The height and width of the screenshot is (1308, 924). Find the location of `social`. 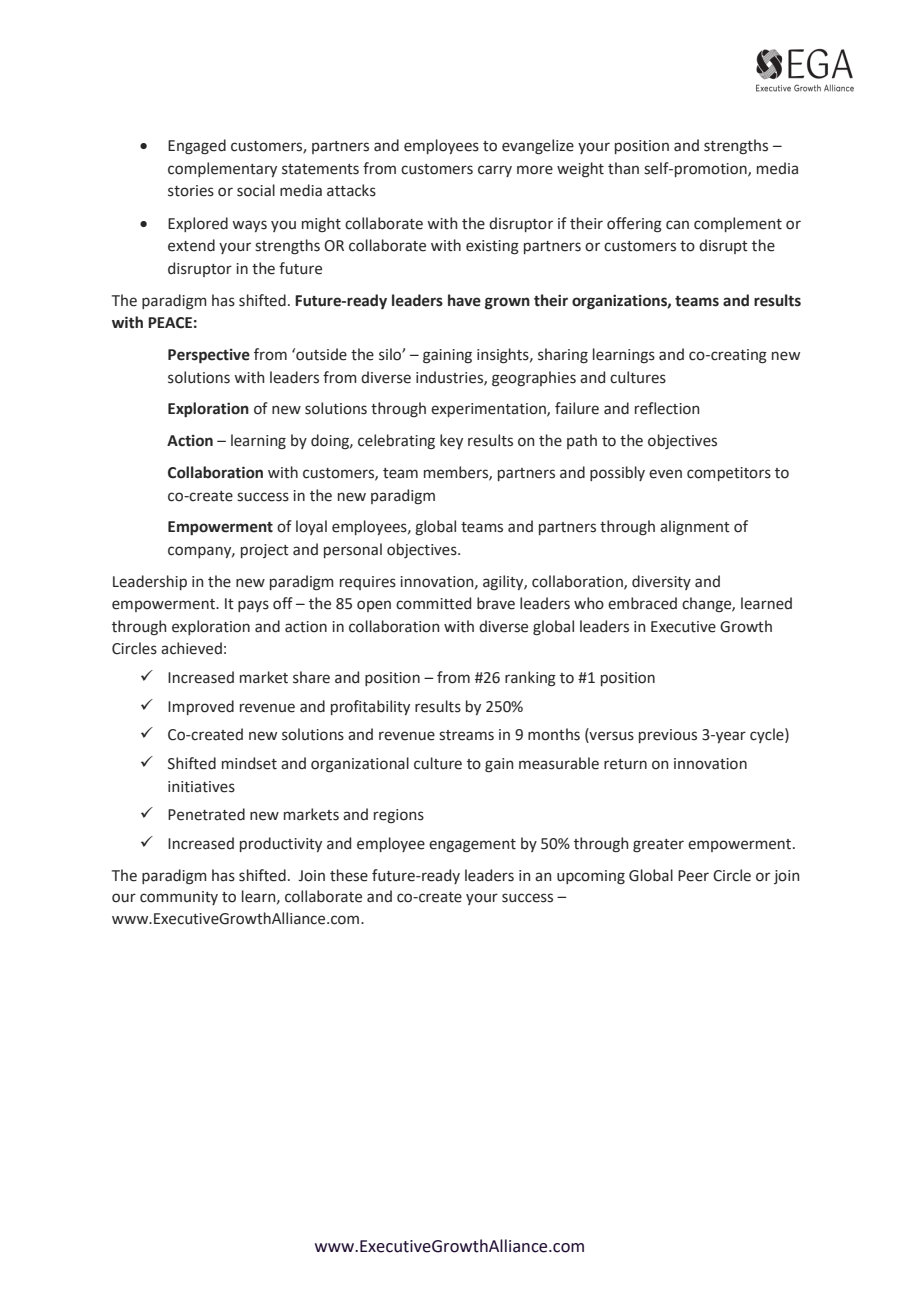

social is located at coordinates (256, 190).
